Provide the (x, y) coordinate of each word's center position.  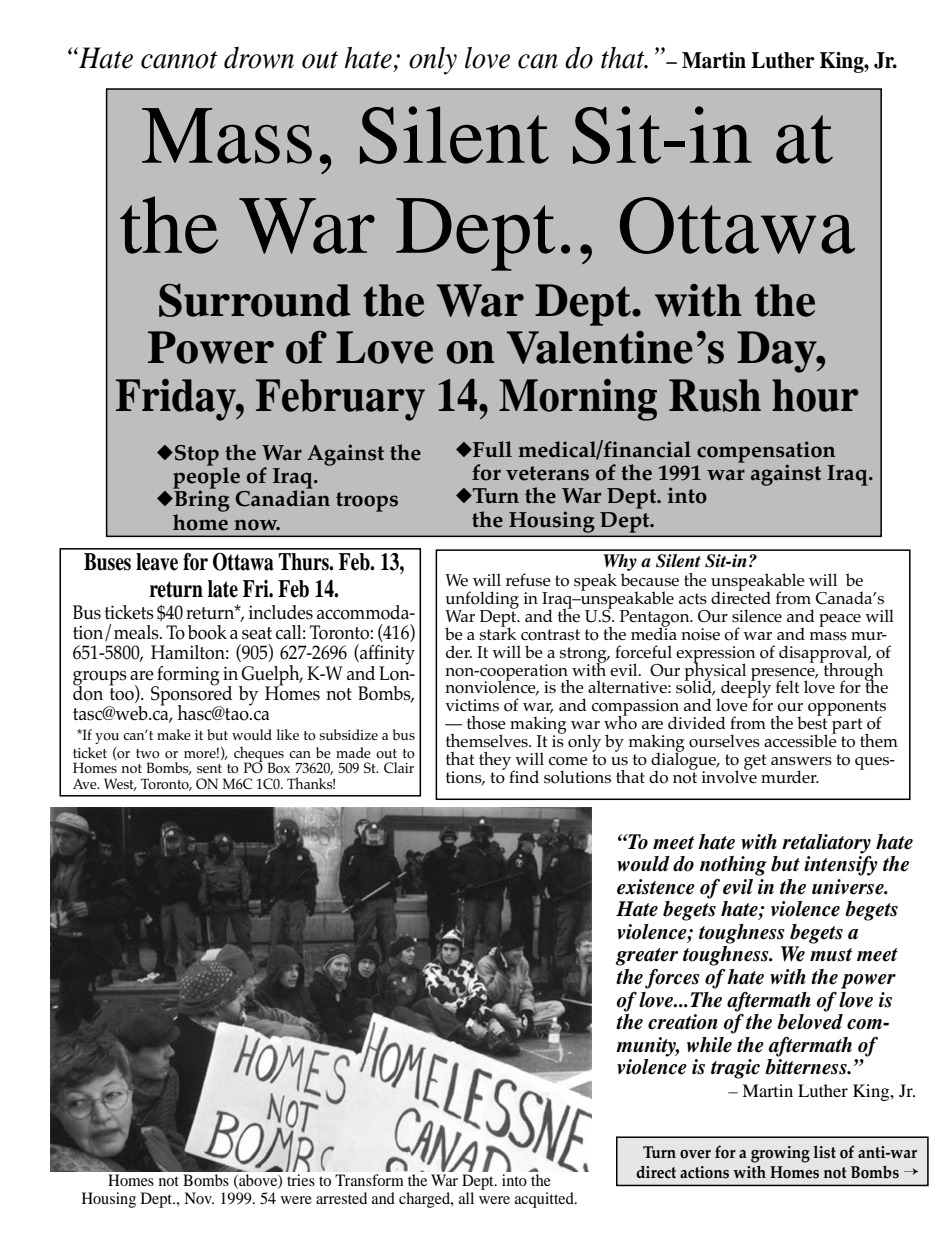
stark (498, 633)
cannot (179, 60)
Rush (715, 395)
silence (757, 616)
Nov (199, 1198)
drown (259, 58)
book (207, 632)
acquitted (545, 1200)
